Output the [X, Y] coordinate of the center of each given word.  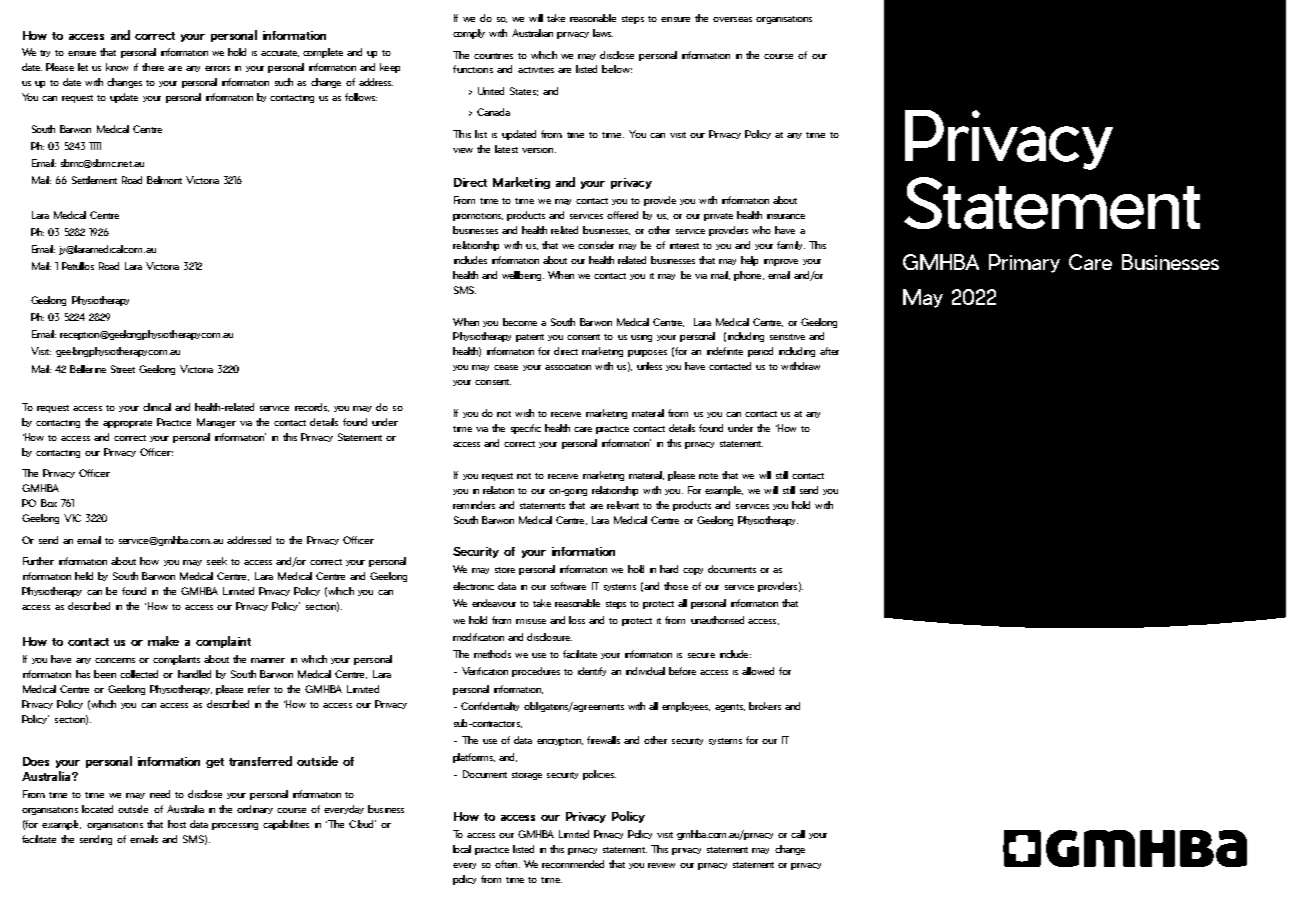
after [829, 351]
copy [693, 571]
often [507, 864]
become [520, 322]
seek [217, 561]
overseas [732, 19]
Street [123, 369]
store [505, 570]
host [177, 824]
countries [493, 56]
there [153, 67]
